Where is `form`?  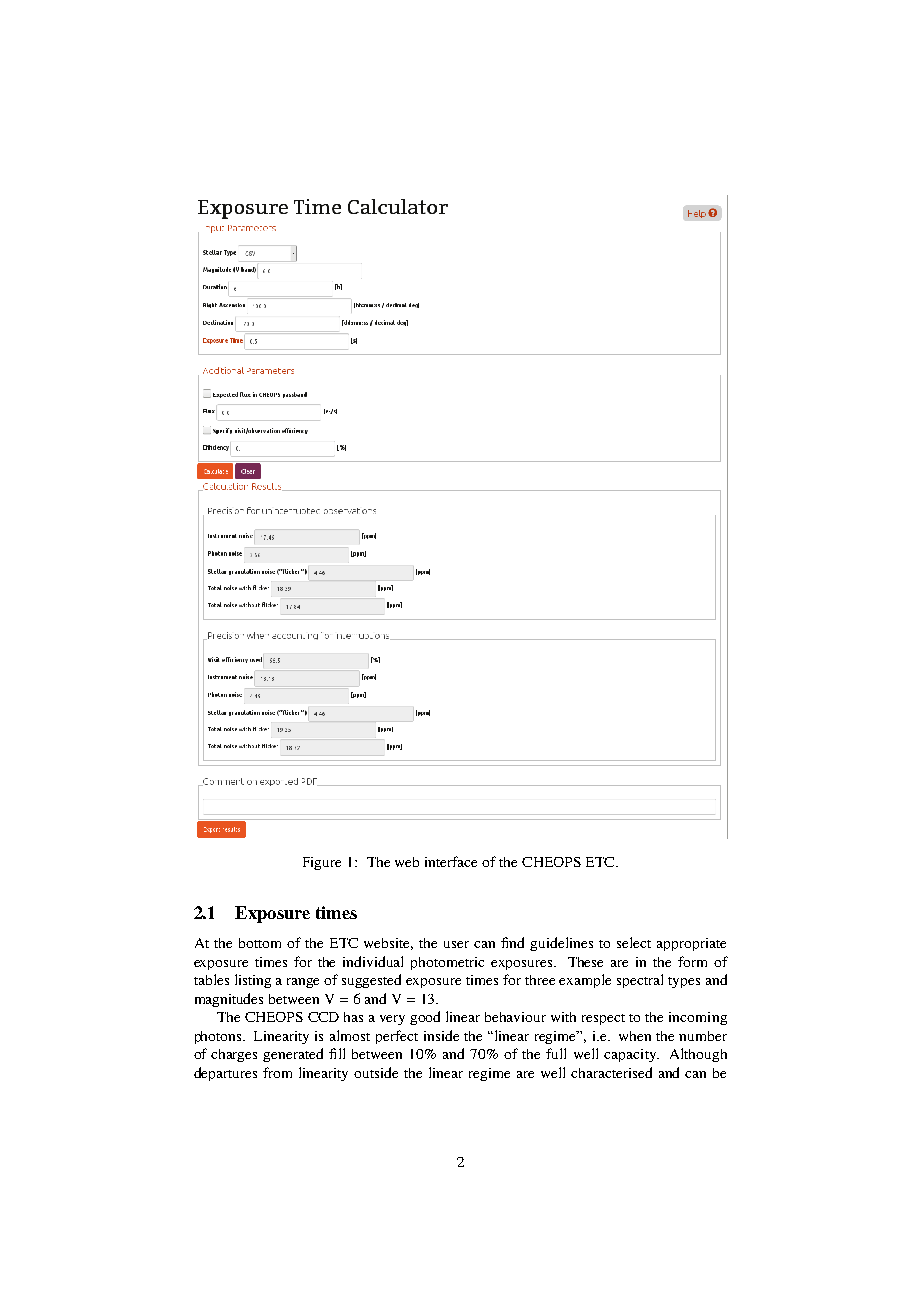 form is located at coordinates (692, 961).
